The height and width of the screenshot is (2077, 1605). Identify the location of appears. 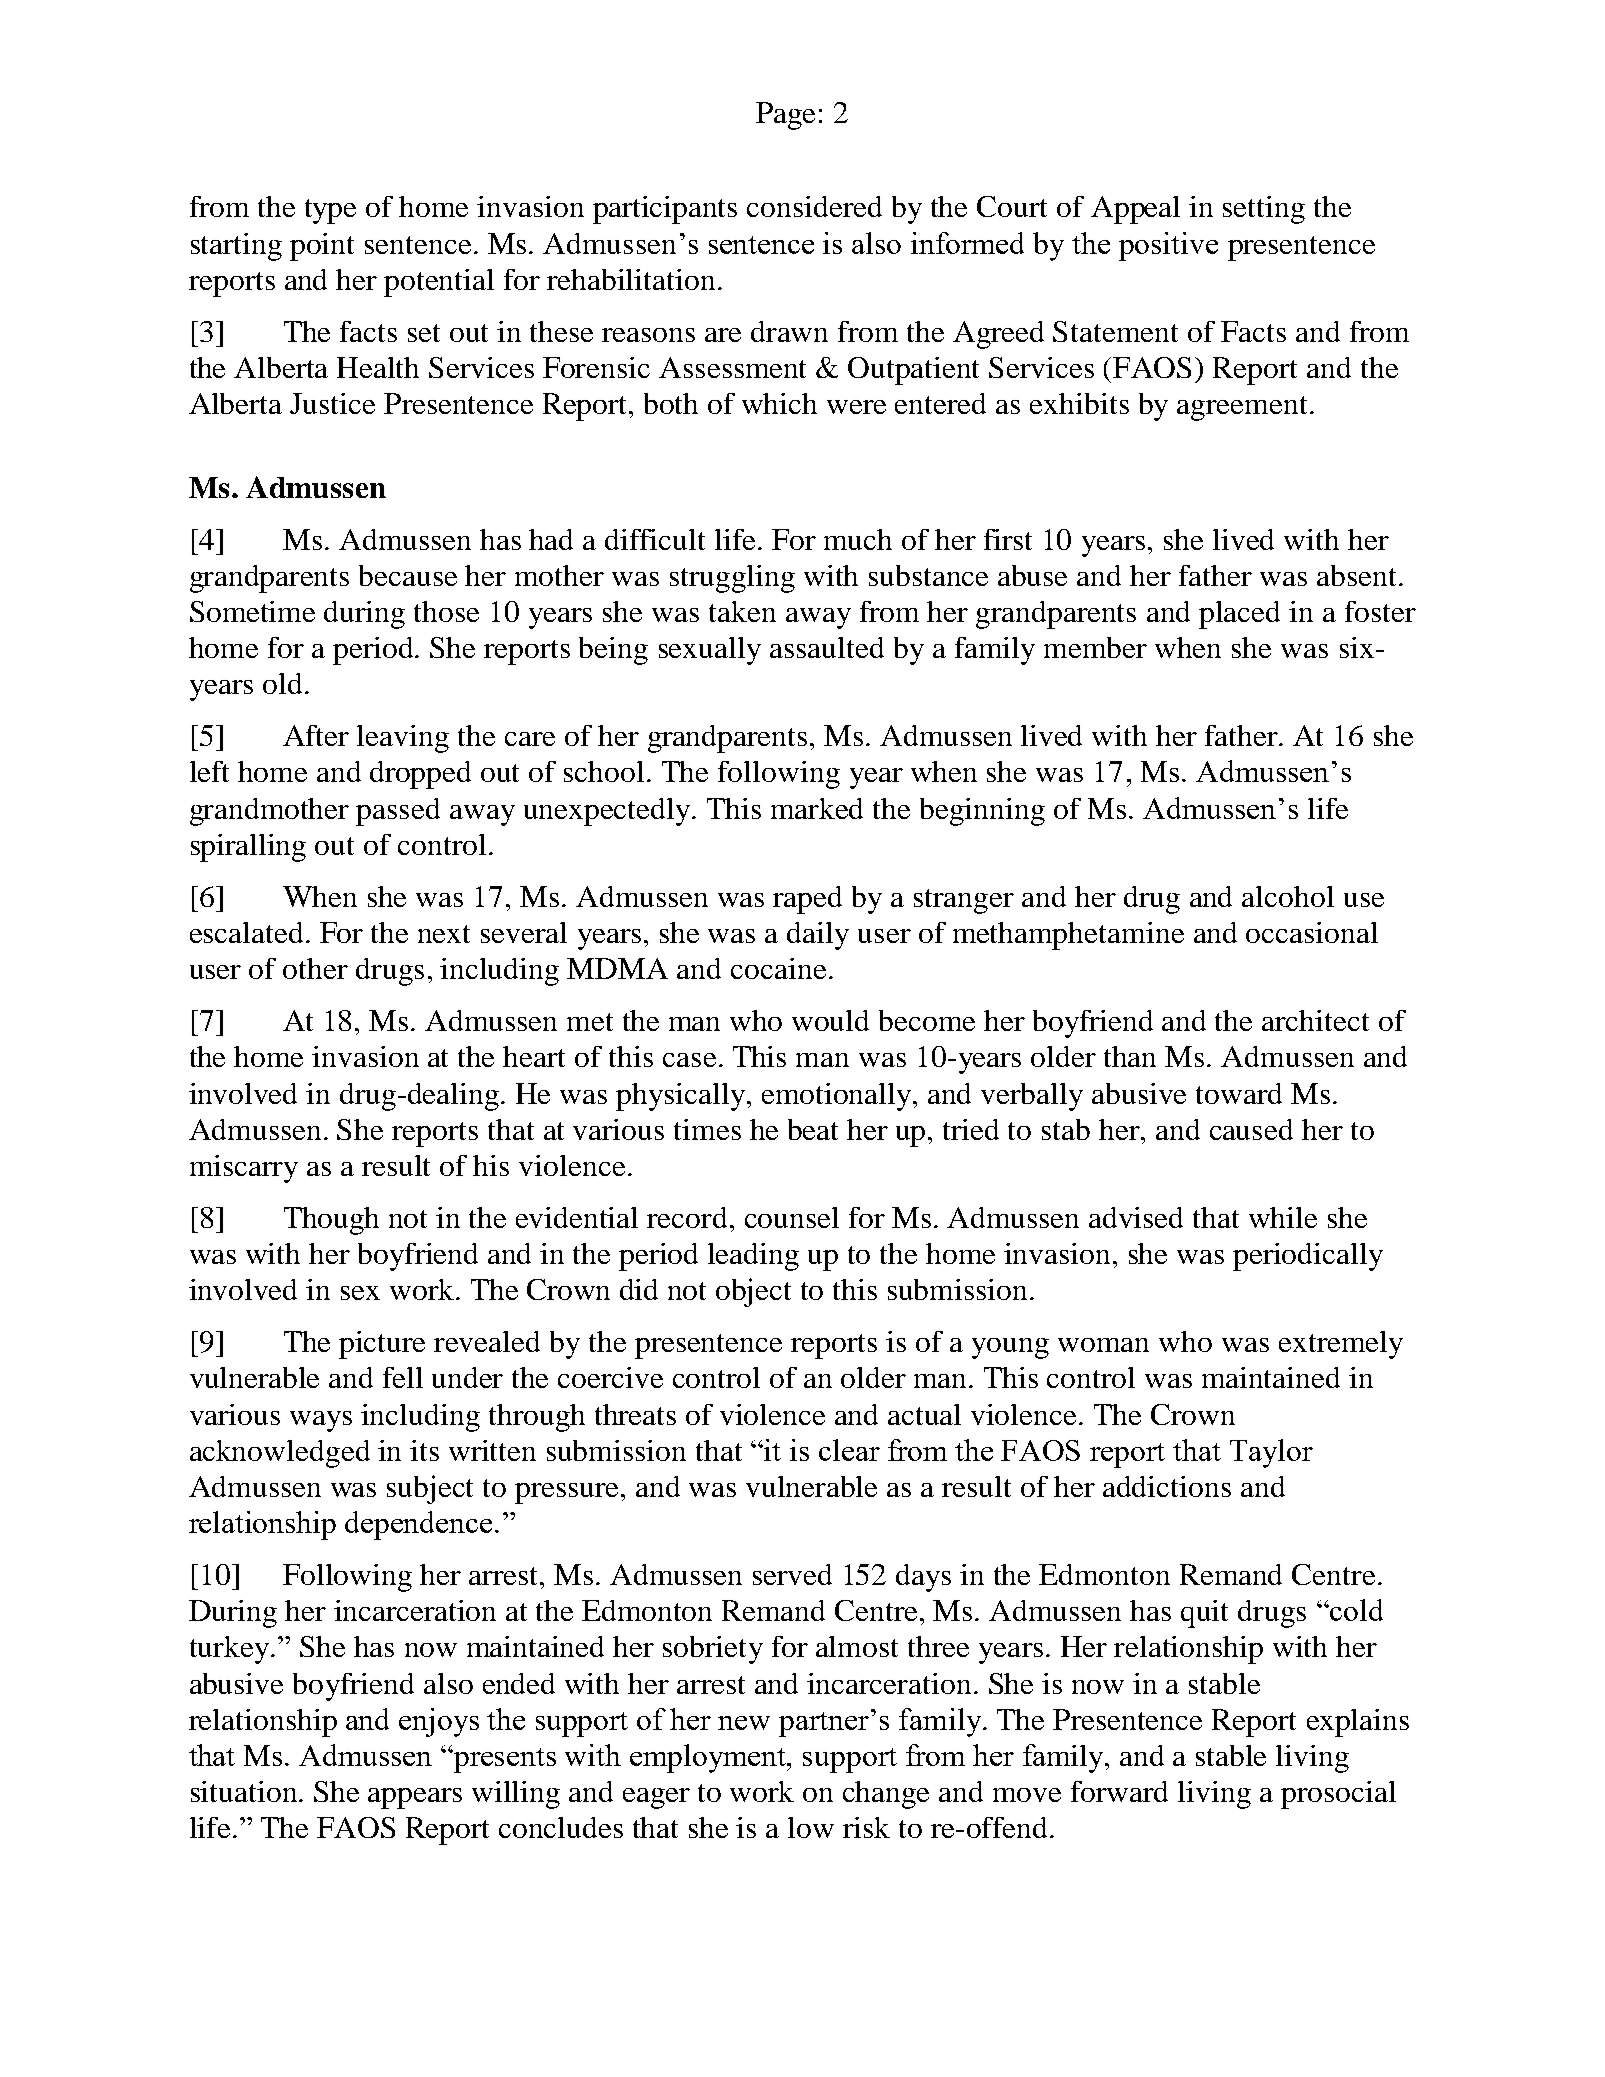
(415, 1798).
